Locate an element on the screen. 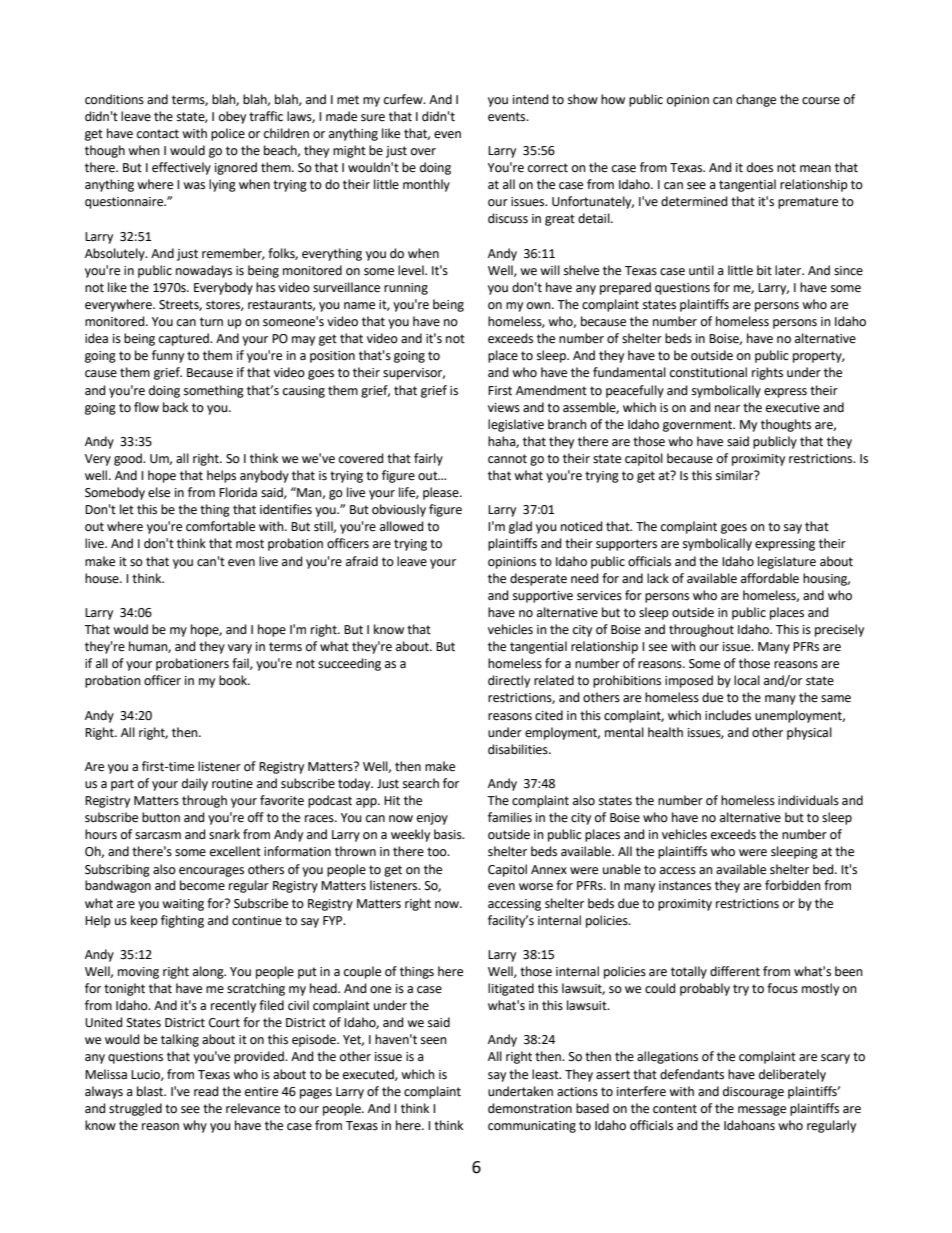 This screenshot has width=952, height=1233. demonstration is located at coordinates (530, 1108).
